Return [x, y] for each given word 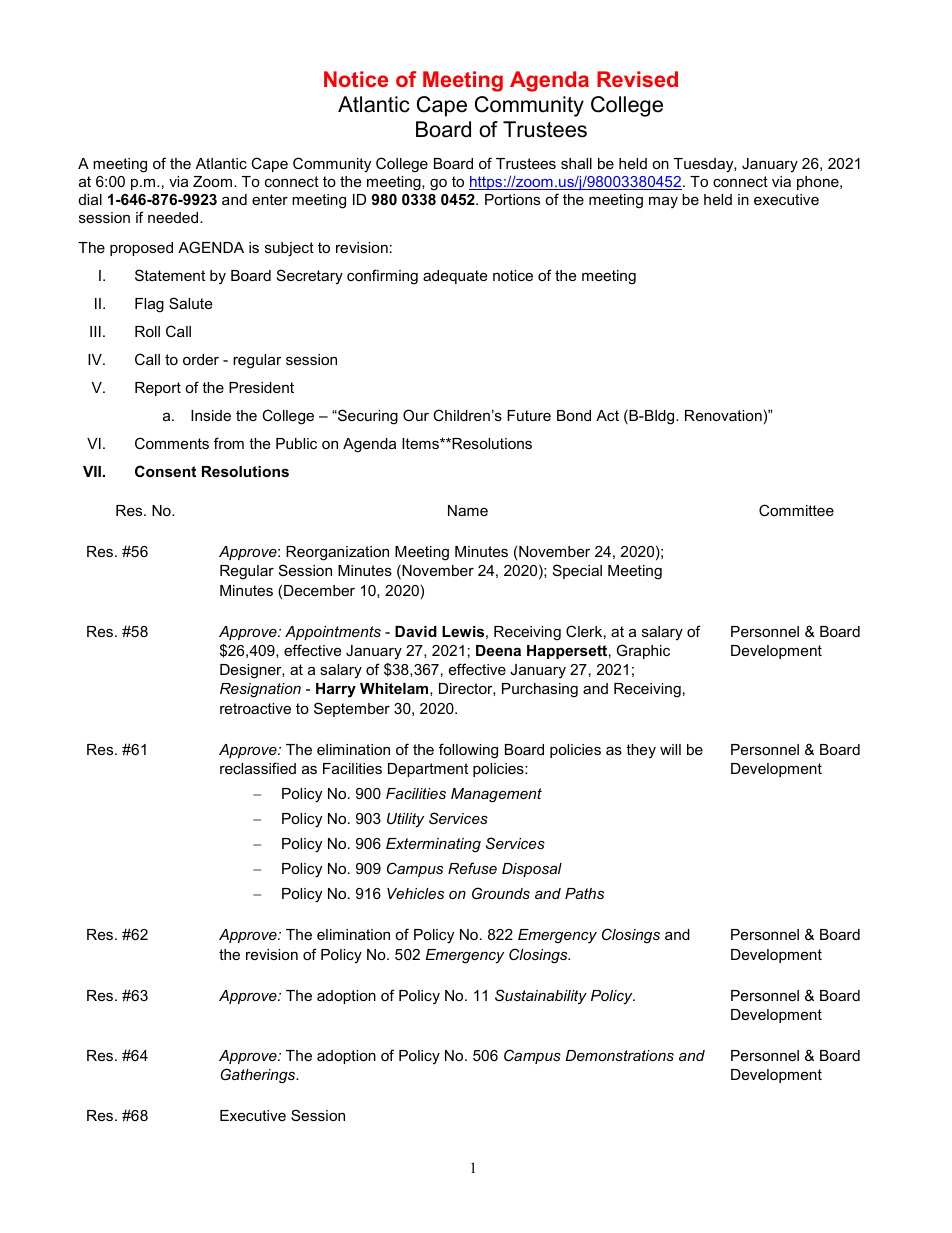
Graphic [643, 651]
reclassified [258, 768]
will [670, 749]
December [319, 590]
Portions [512, 199]
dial [90, 199]
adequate [455, 277]
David [416, 631]
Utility [405, 820]
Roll [147, 331]
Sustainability [541, 997]
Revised [637, 79]
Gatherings [259, 1075]
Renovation [723, 415]
